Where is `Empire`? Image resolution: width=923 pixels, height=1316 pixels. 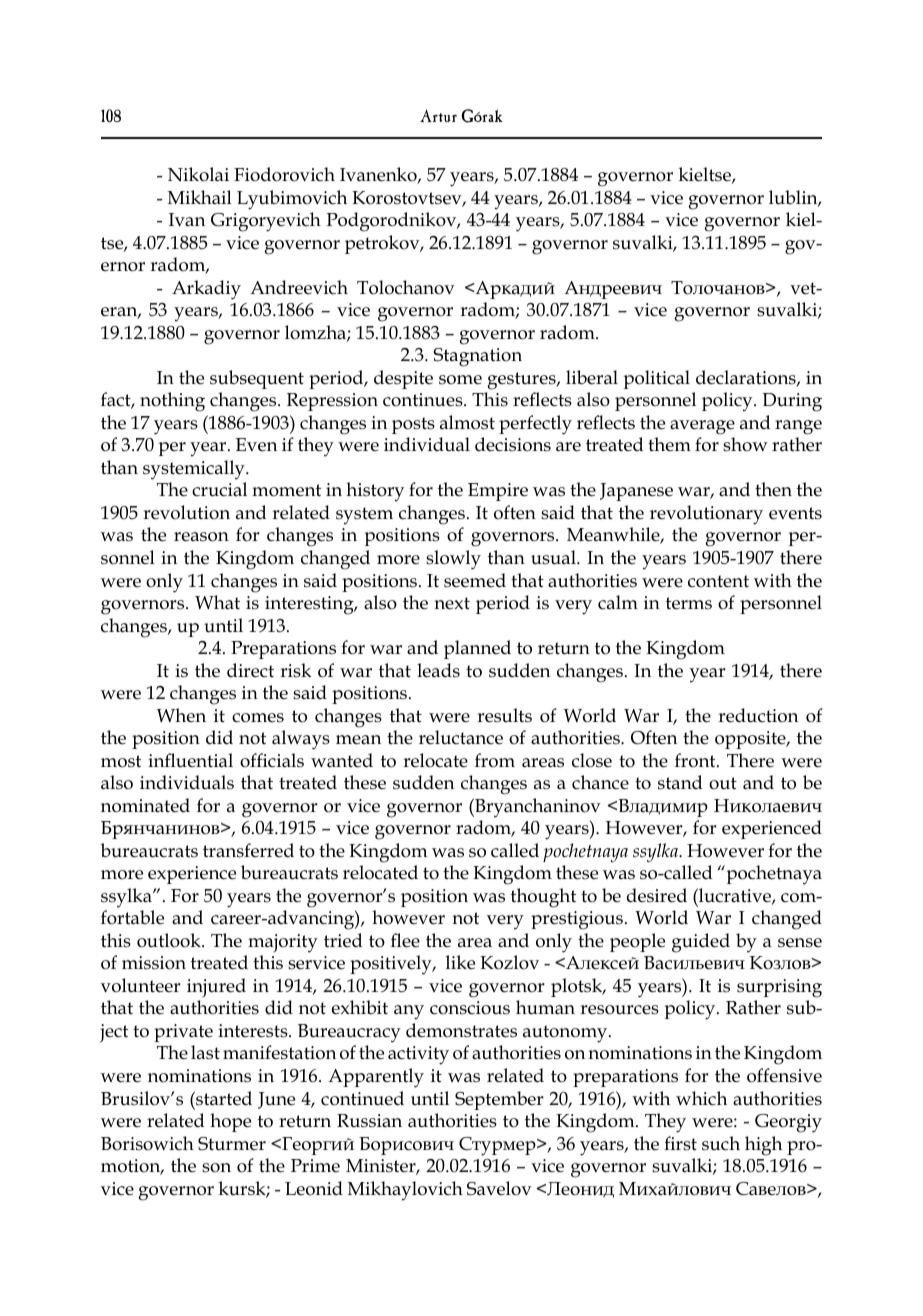 Empire is located at coordinates (498, 492).
